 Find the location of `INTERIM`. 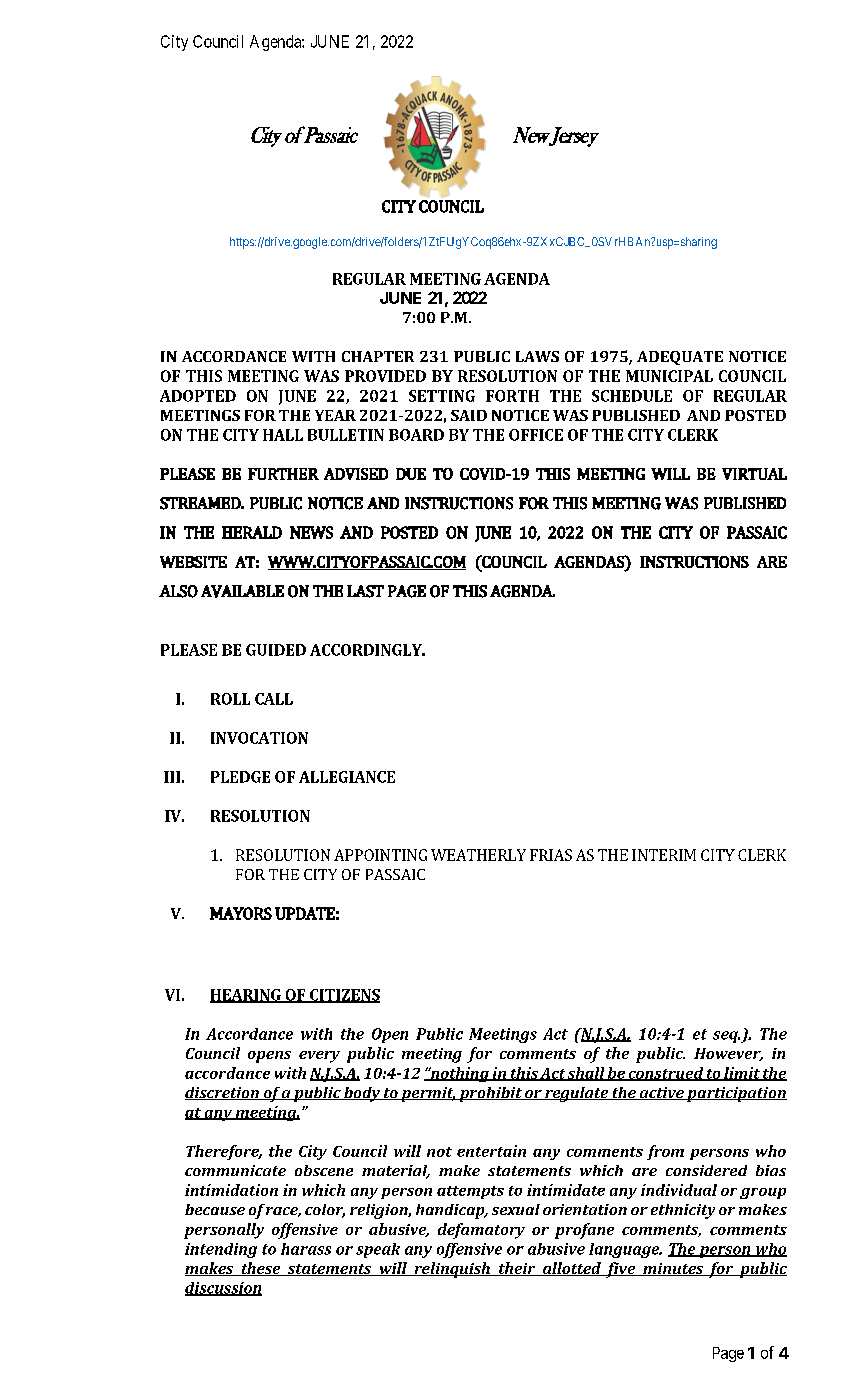

INTERIM is located at coordinates (664, 855).
